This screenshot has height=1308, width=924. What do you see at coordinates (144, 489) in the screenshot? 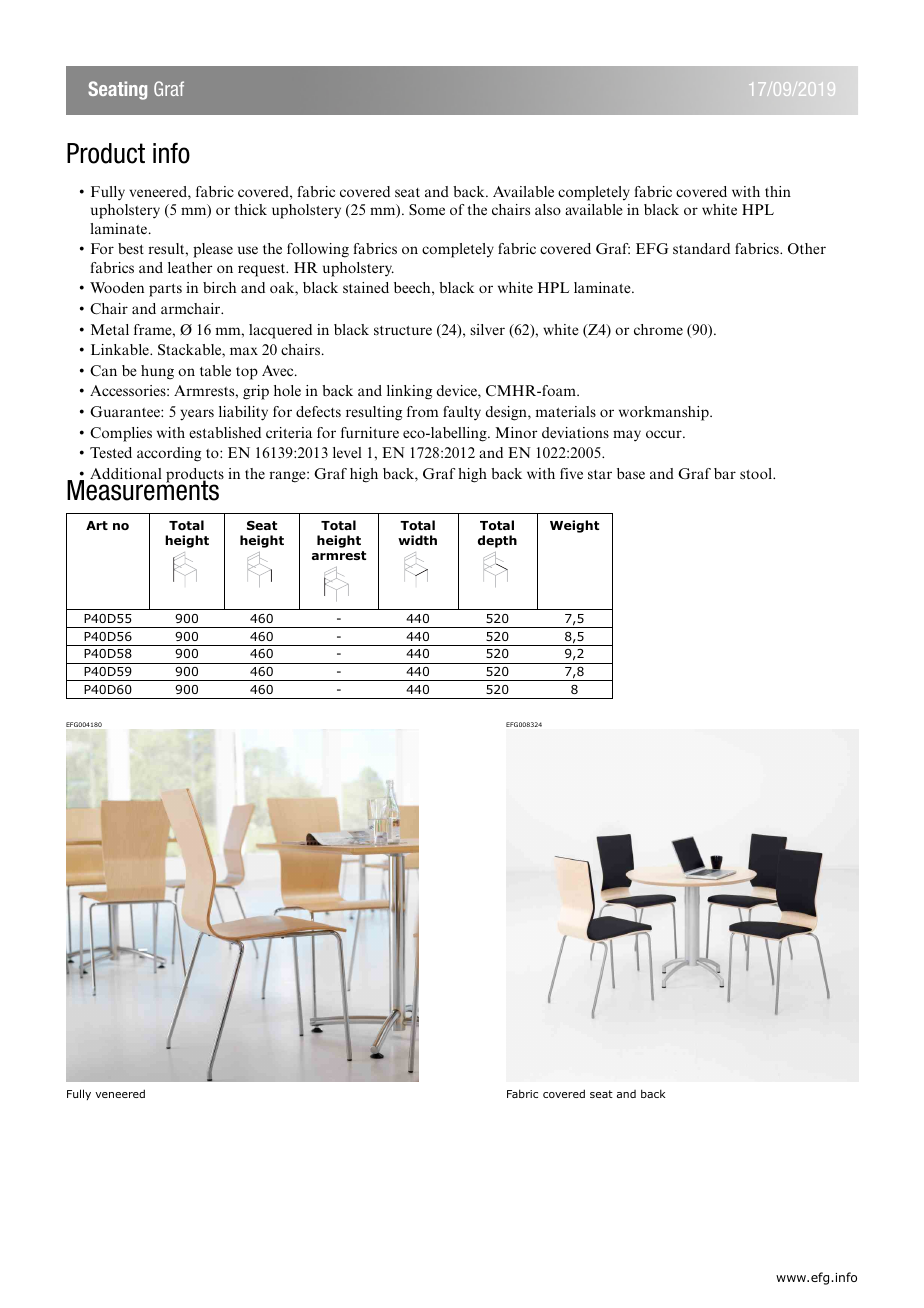
I see `Measurements` at bounding box center [144, 489].
